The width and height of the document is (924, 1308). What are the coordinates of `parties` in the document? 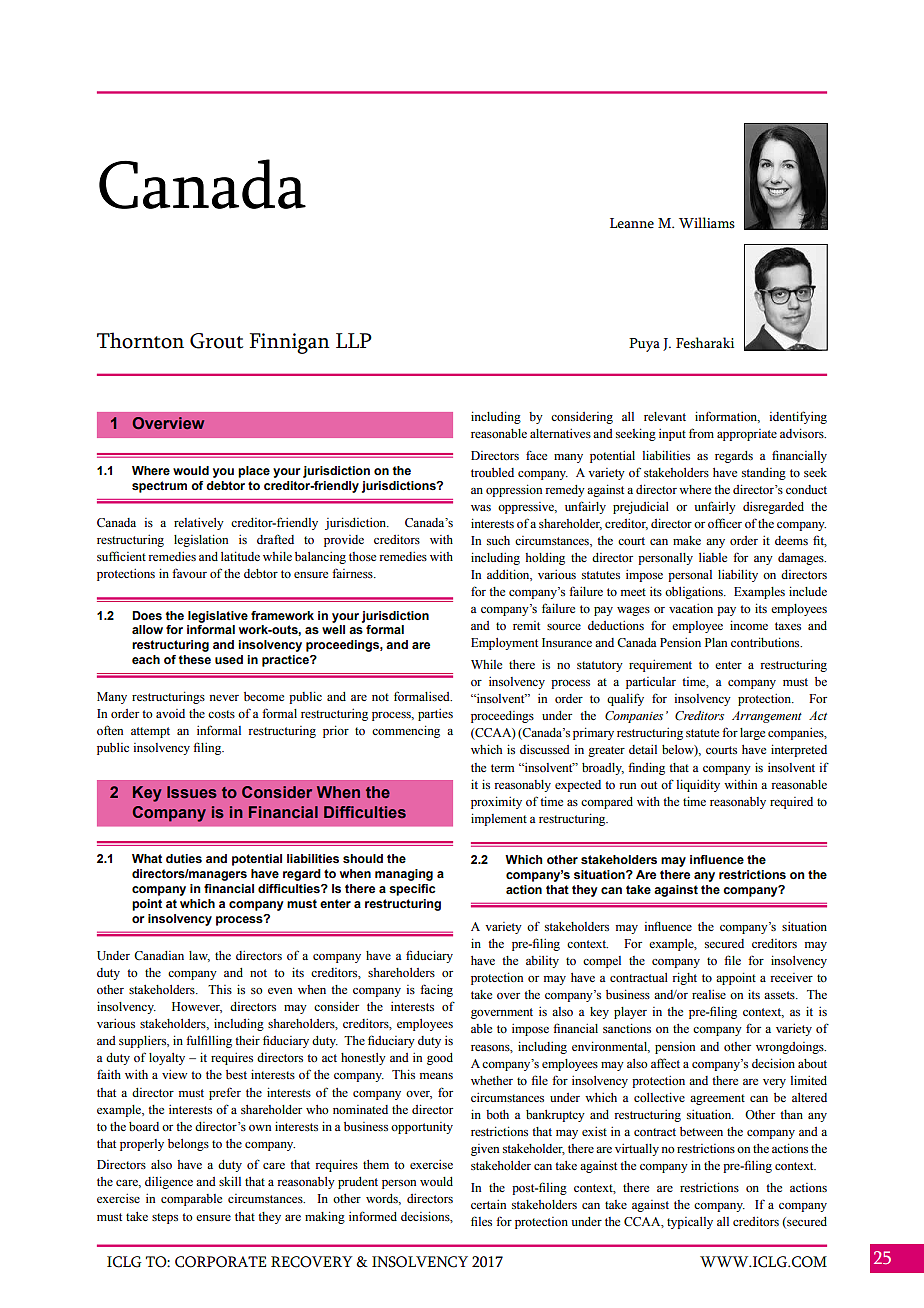 It's located at (435, 715).
